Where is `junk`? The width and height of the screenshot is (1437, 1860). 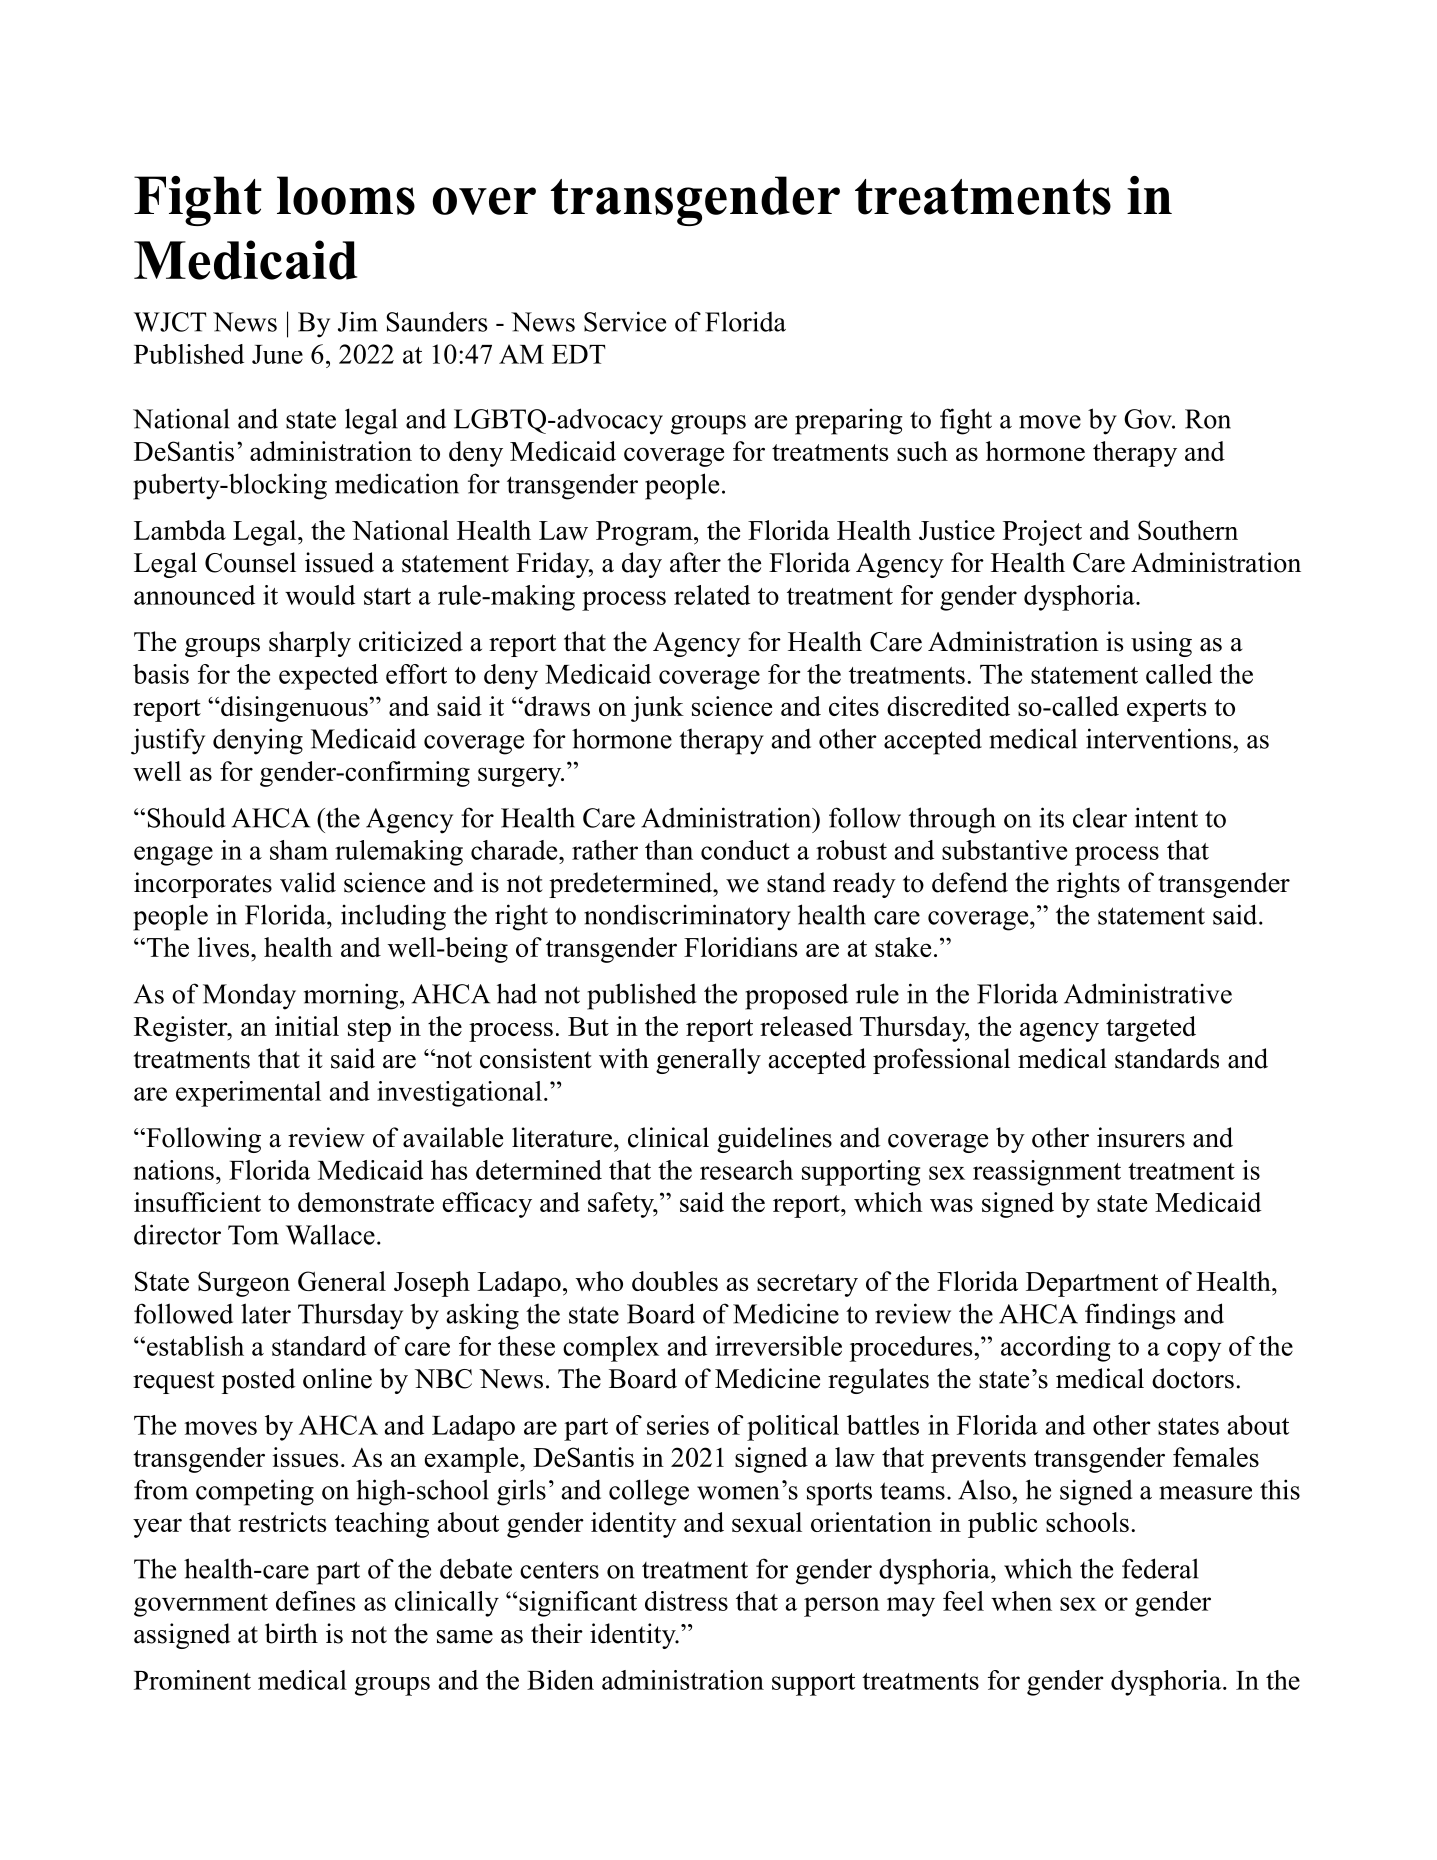
junk is located at coordinates (657, 709).
